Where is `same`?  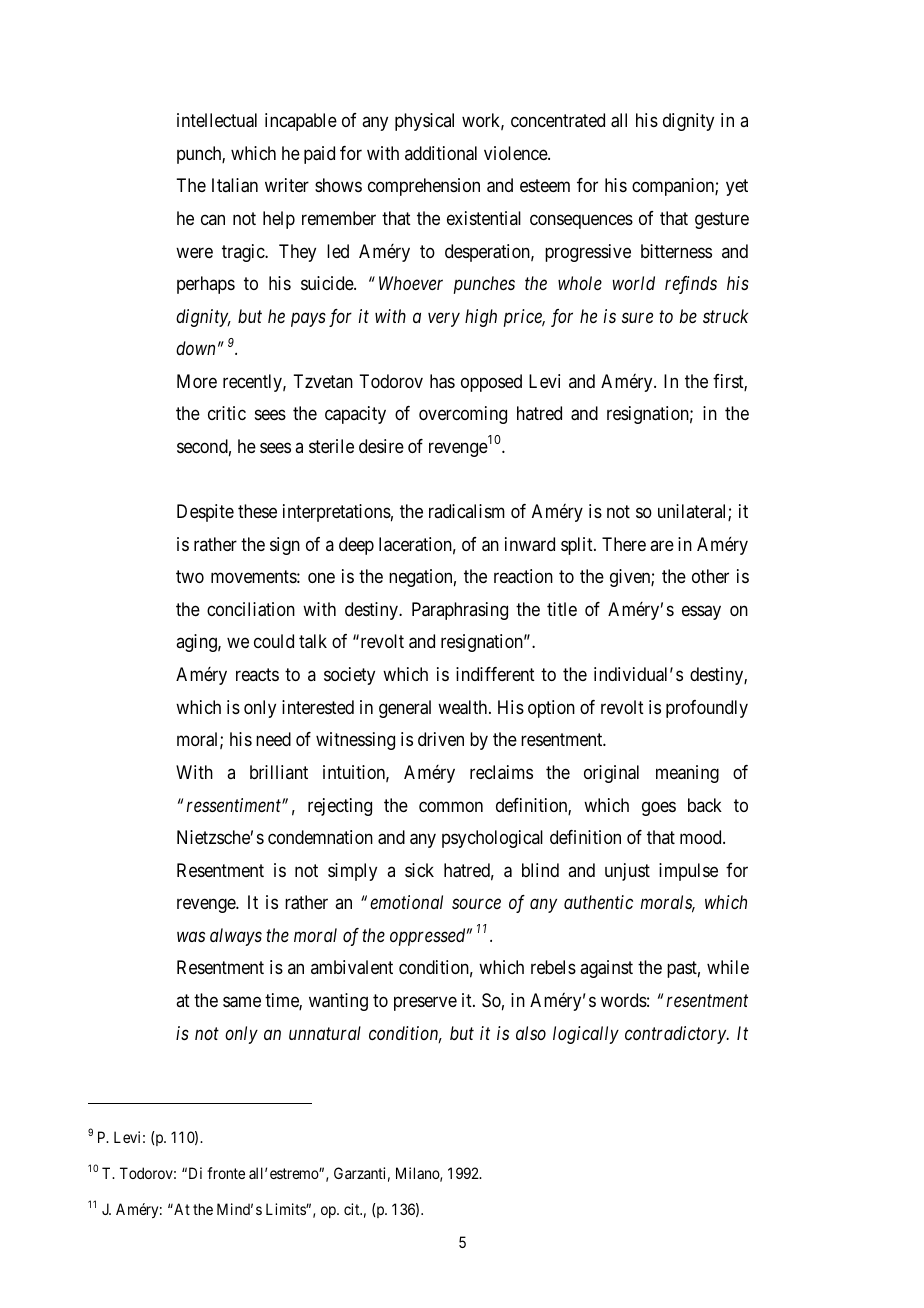
same is located at coordinates (242, 1002).
